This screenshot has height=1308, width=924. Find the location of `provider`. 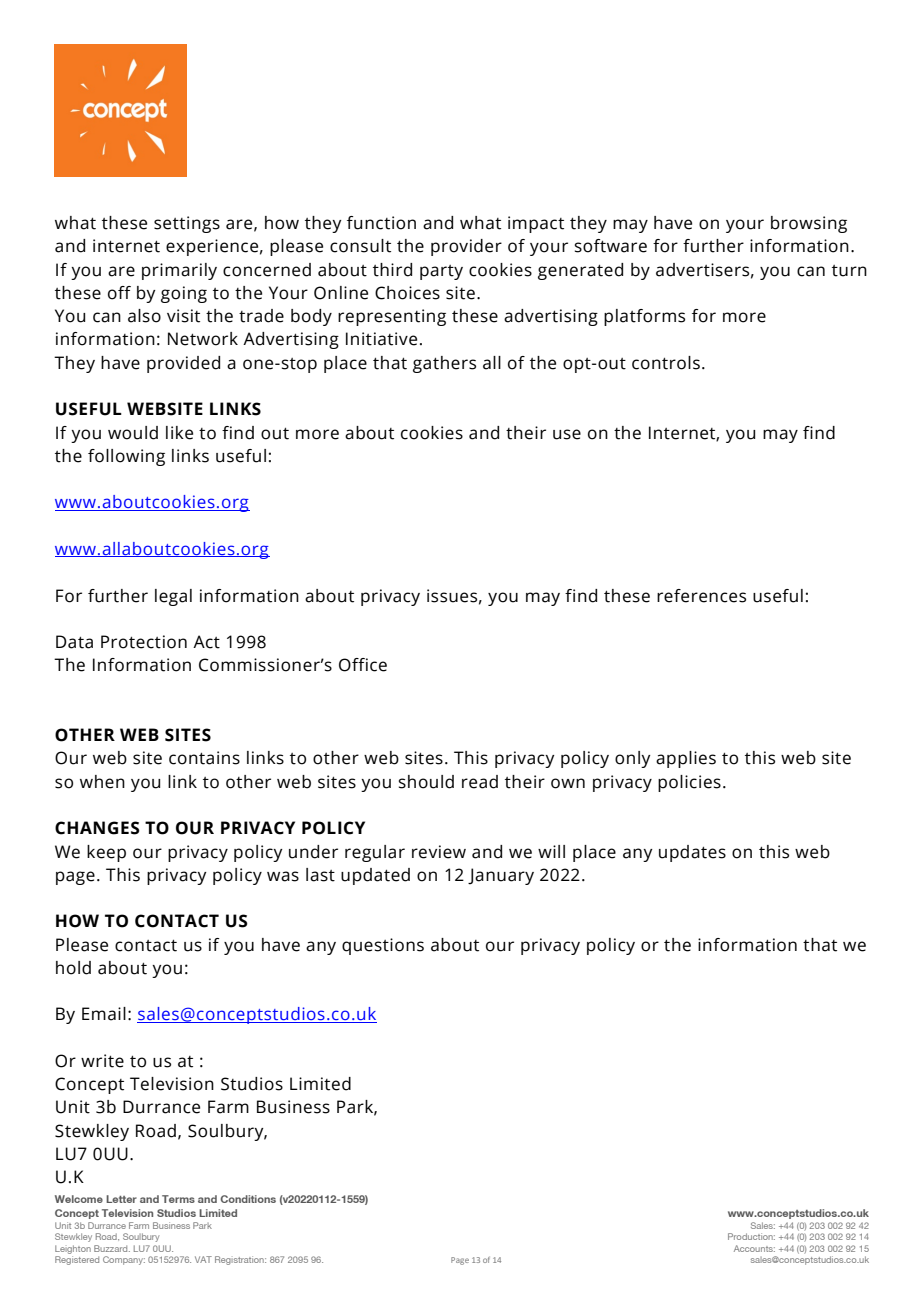

provider is located at coordinates (466, 247).
